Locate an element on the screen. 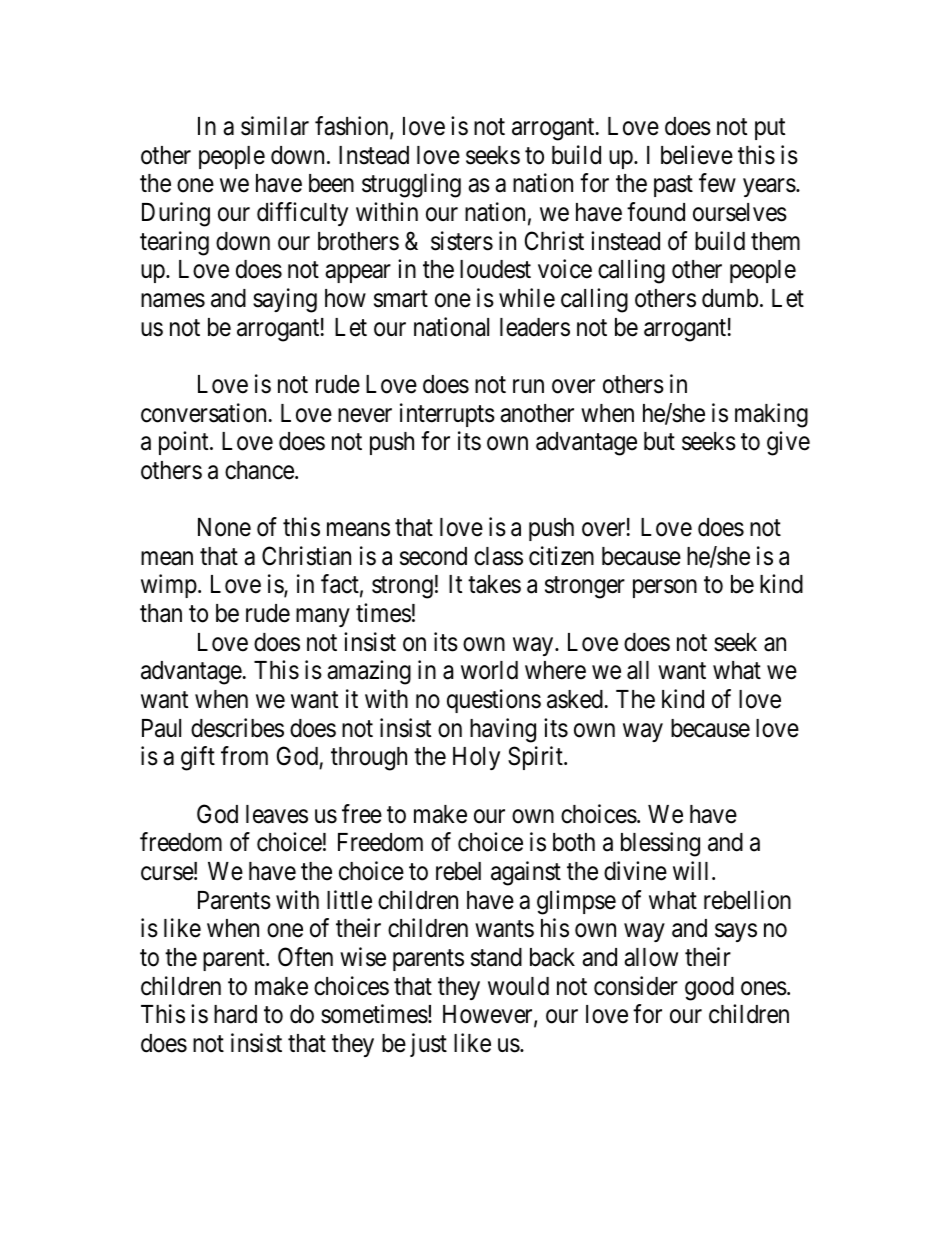  class is located at coordinates (498, 556).
